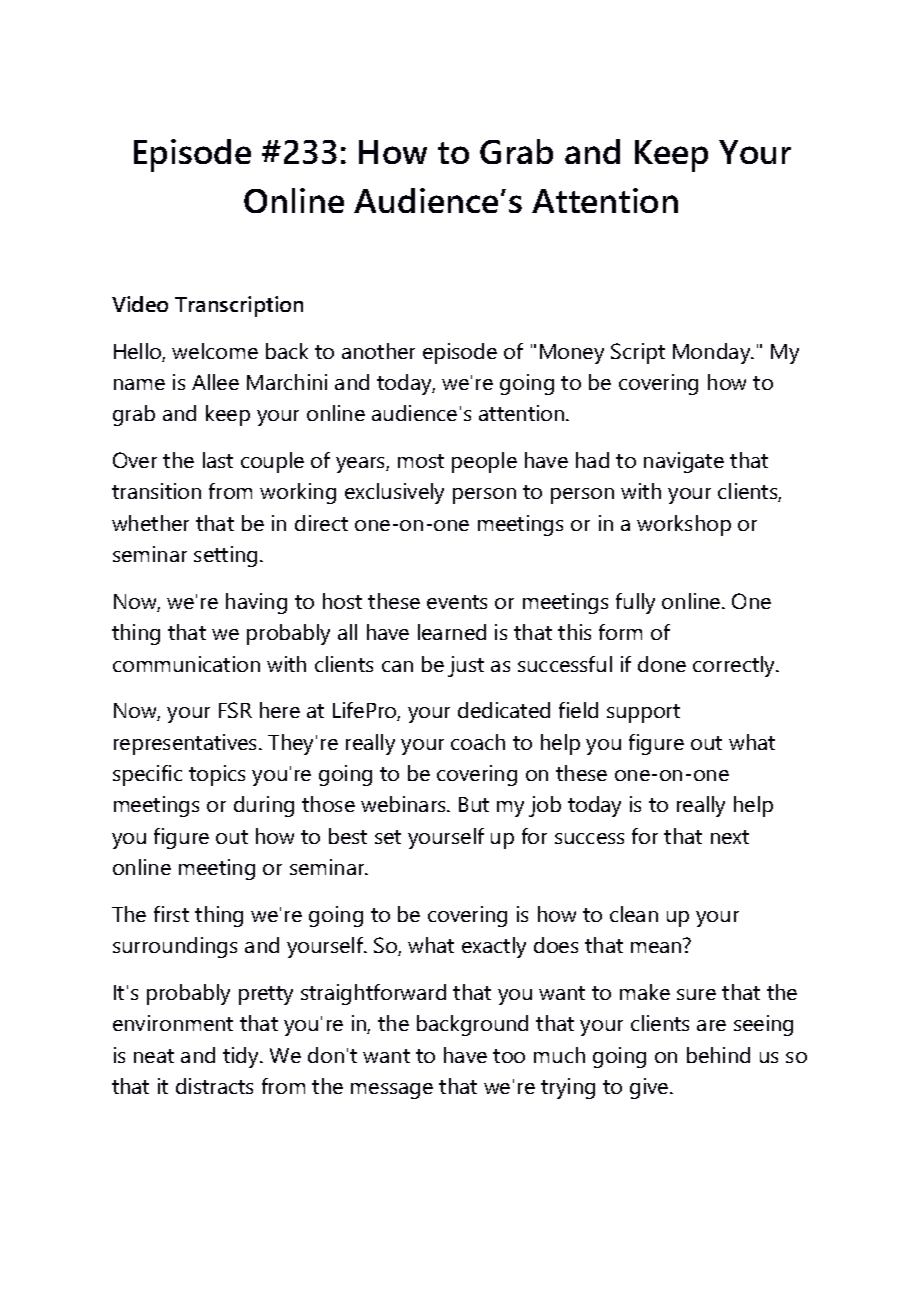 The image size is (924, 1308). I want to click on distracts, so click(214, 1086).
